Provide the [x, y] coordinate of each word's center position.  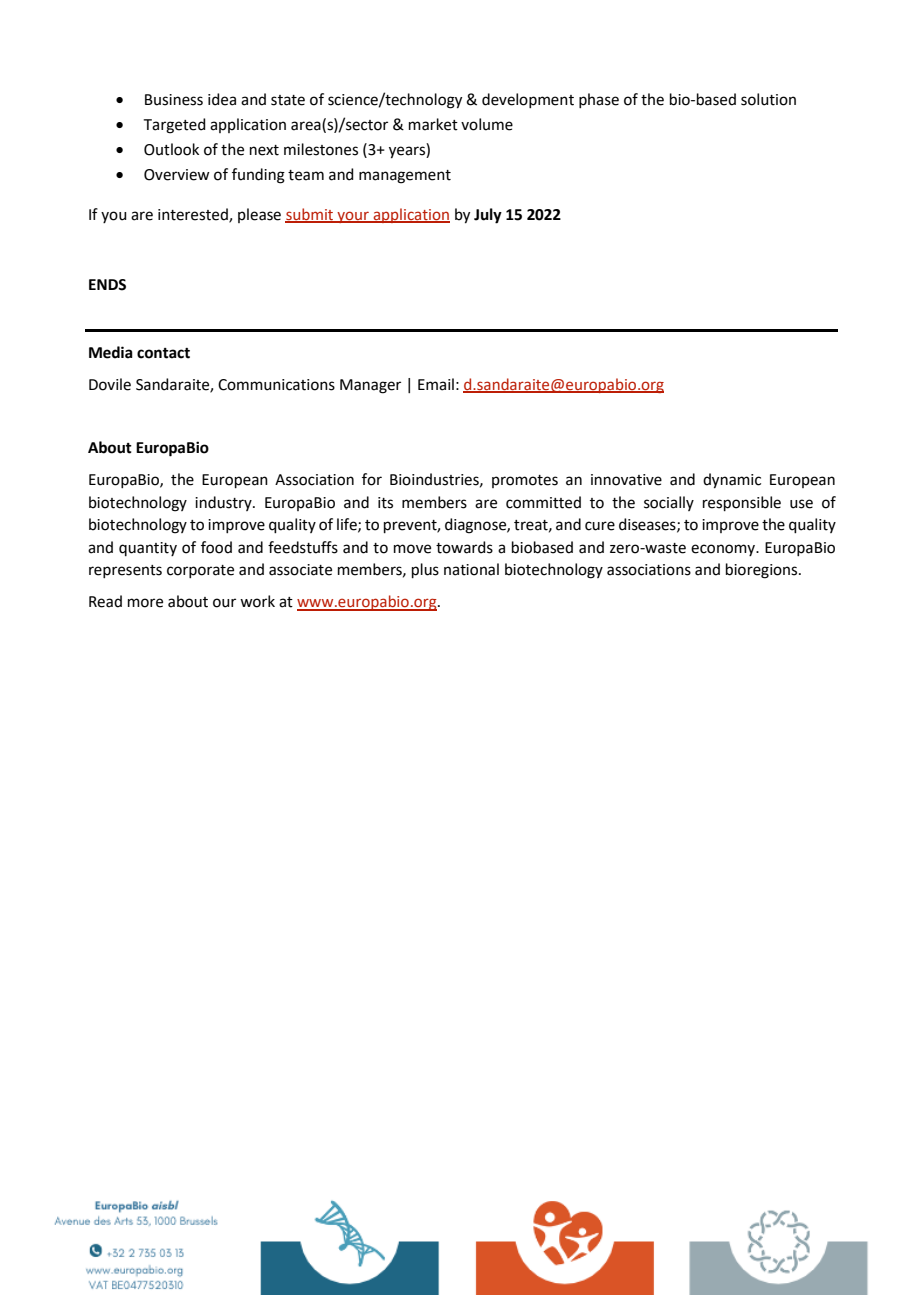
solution [768, 99]
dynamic [732, 481]
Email [436, 384]
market [433, 124]
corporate [200, 571]
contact [163, 353]
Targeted [175, 126]
